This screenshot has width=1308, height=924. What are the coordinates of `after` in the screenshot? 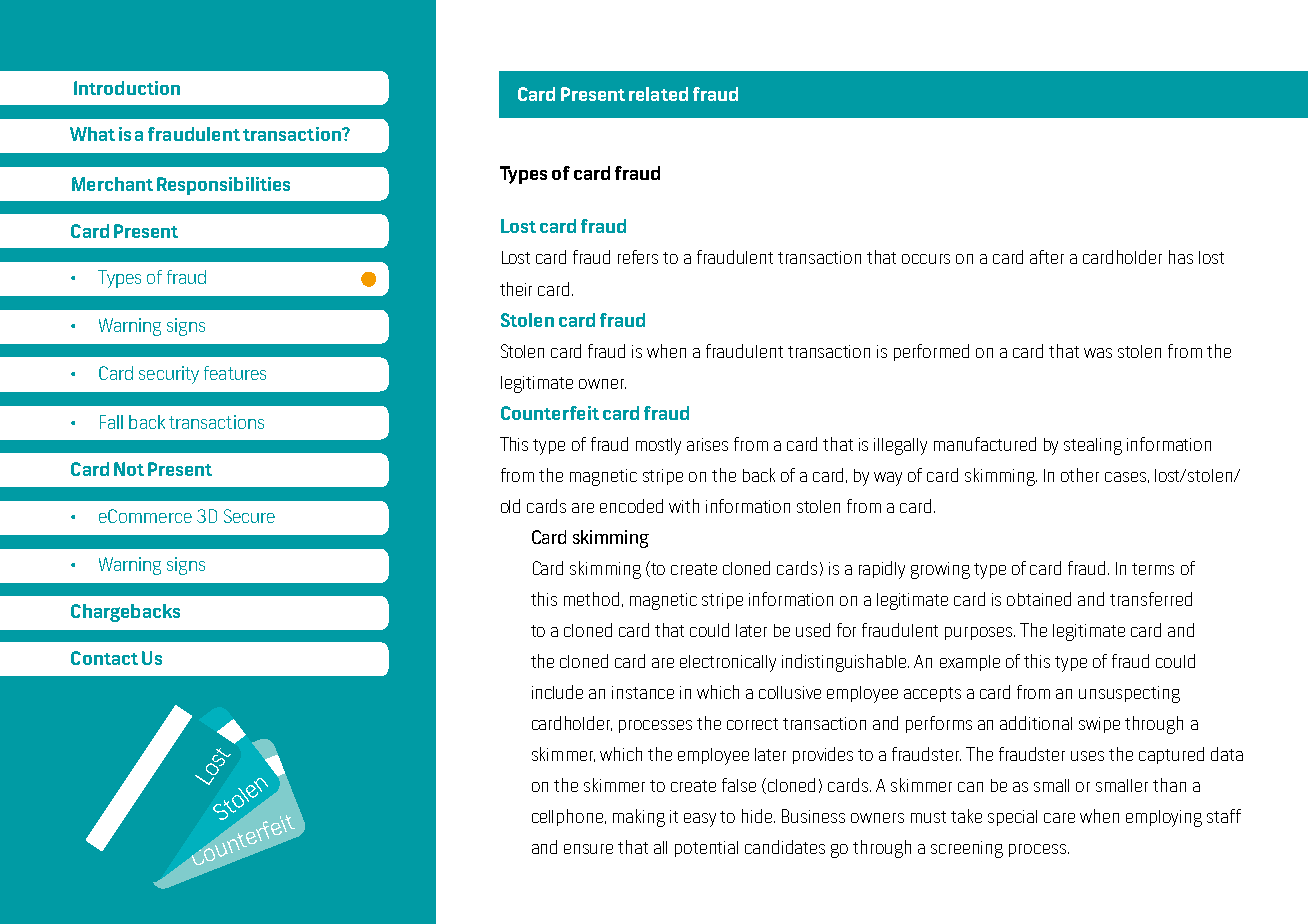 It's located at (1047, 257).
